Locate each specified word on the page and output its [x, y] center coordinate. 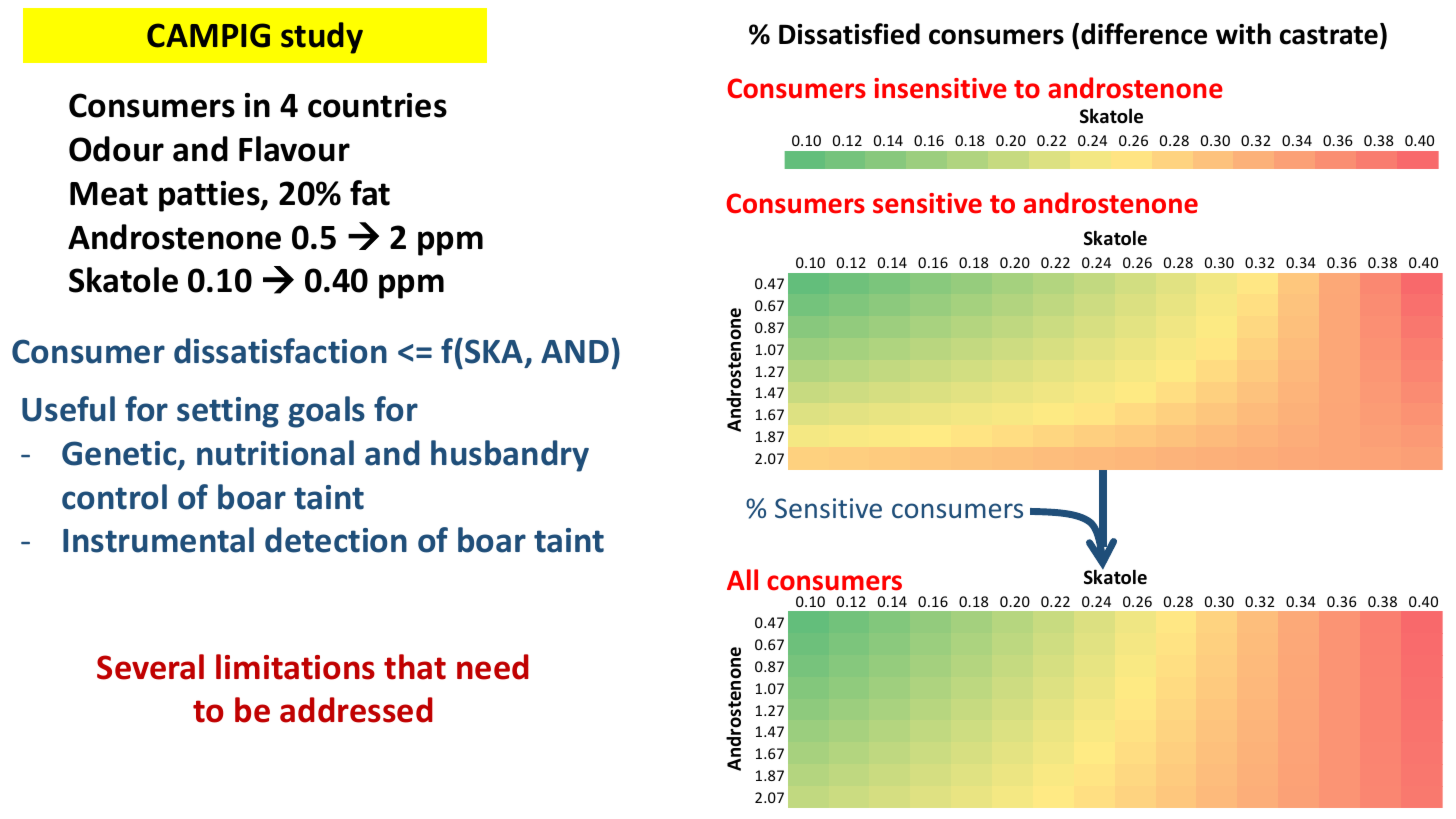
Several [150, 667]
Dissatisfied [849, 34]
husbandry [510, 456]
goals [326, 412]
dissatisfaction [280, 351]
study [322, 38]
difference [1144, 34]
